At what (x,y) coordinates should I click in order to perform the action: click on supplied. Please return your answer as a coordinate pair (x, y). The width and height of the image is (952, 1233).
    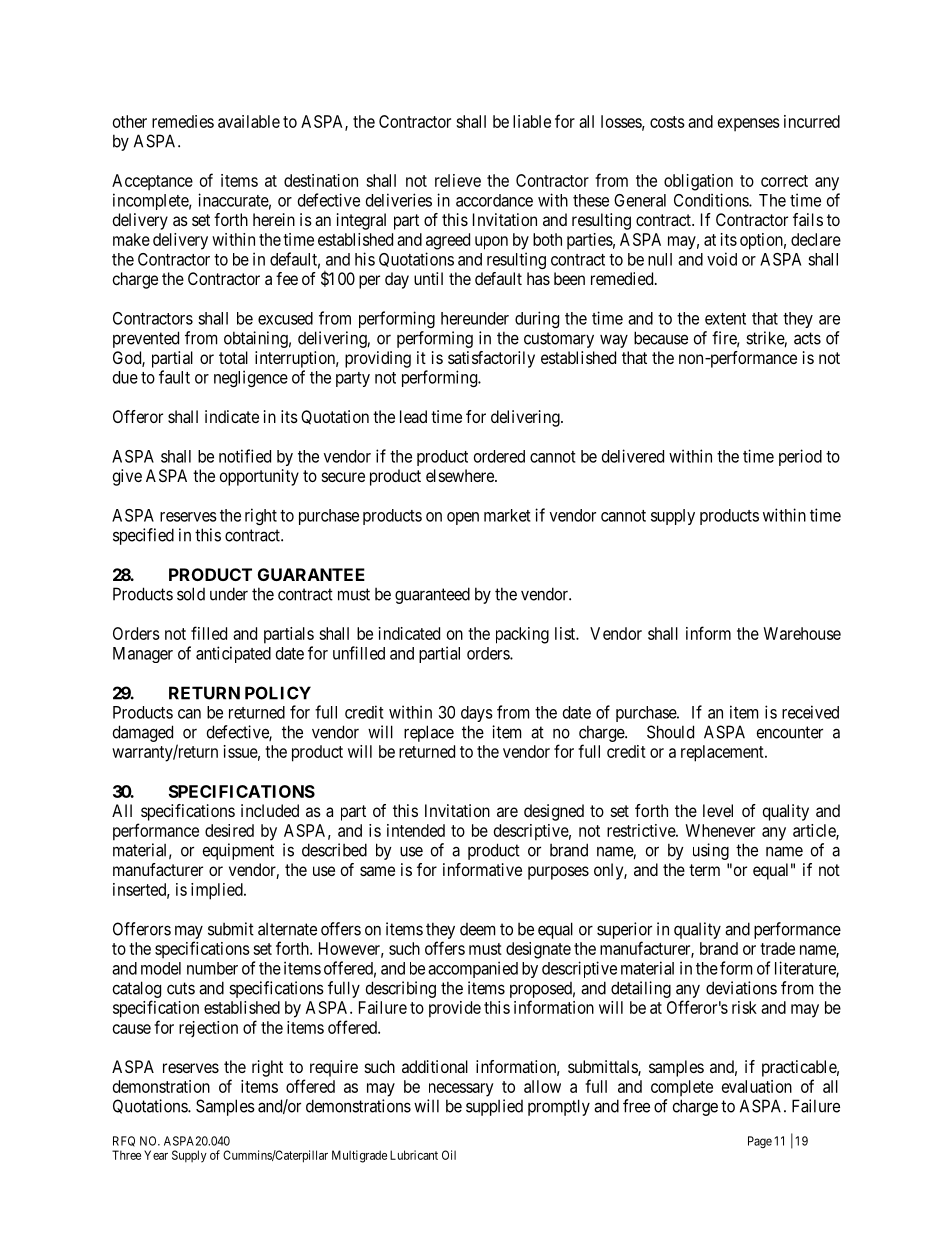
    Looking at the image, I should click on (494, 1107).
